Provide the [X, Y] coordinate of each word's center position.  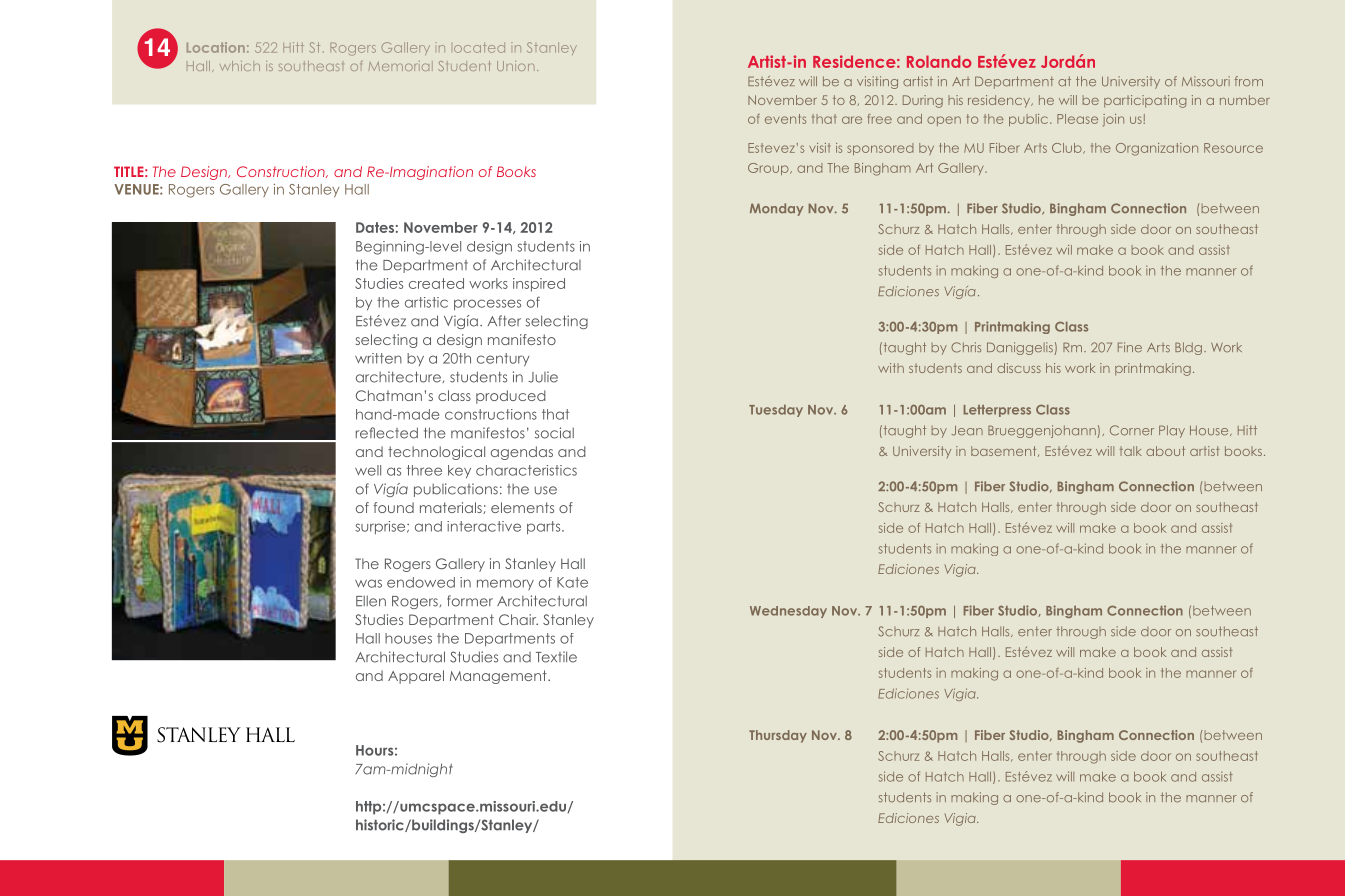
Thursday [778, 736]
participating [1145, 101]
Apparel [416, 677]
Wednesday [788, 612]
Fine [1130, 347]
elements [522, 507]
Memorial [401, 66]
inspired [539, 285]
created [436, 283]
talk [1130, 451]
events [785, 119]
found [393, 507]
